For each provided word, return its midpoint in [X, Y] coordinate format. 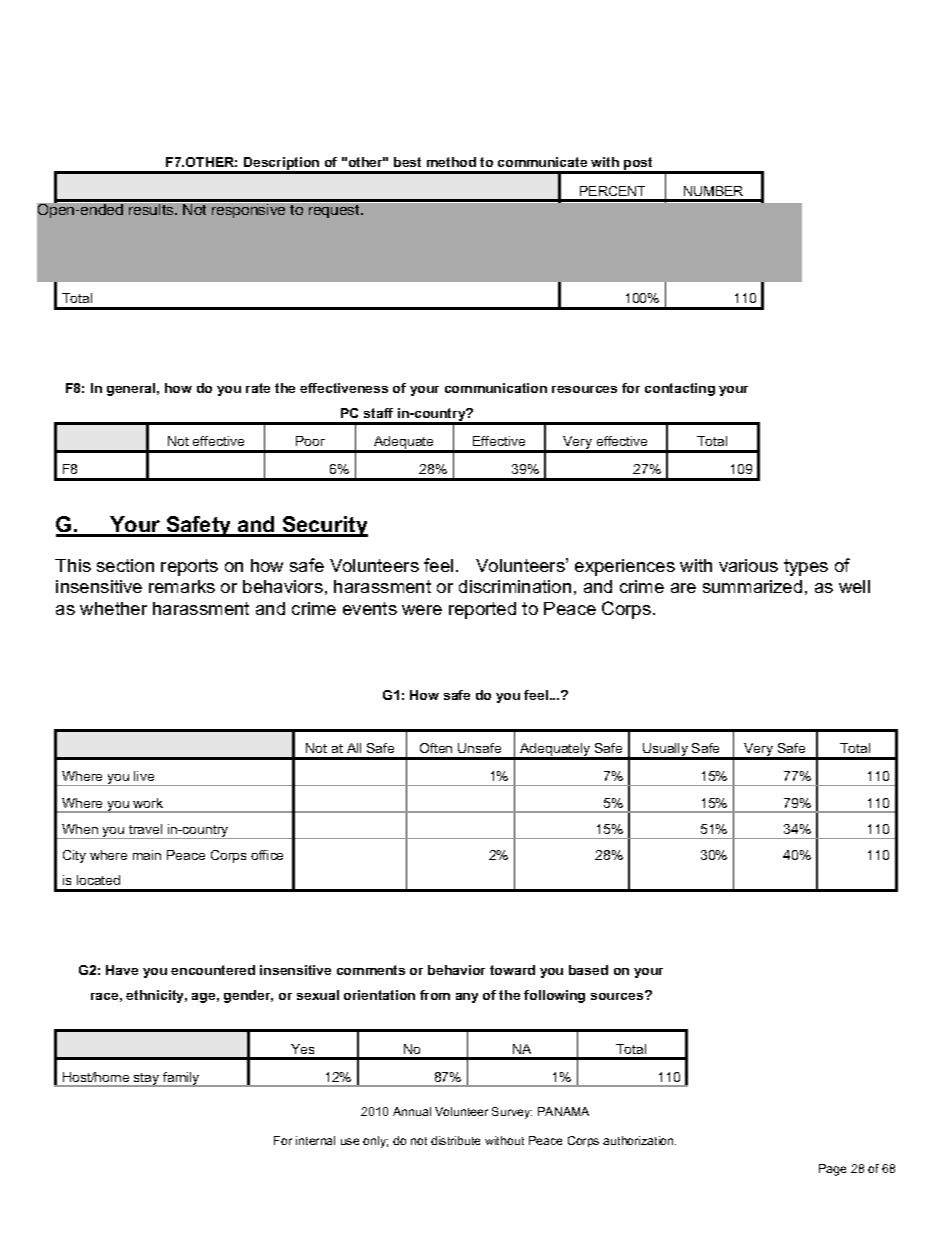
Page [832, 1170]
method [451, 162]
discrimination [515, 586]
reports [189, 567]
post [639, 165]
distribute [455, 1140]
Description [282, 165]
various [748, 565]
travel [145, 829]
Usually [665, 751]
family [181, 1079]
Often [436, 748]
